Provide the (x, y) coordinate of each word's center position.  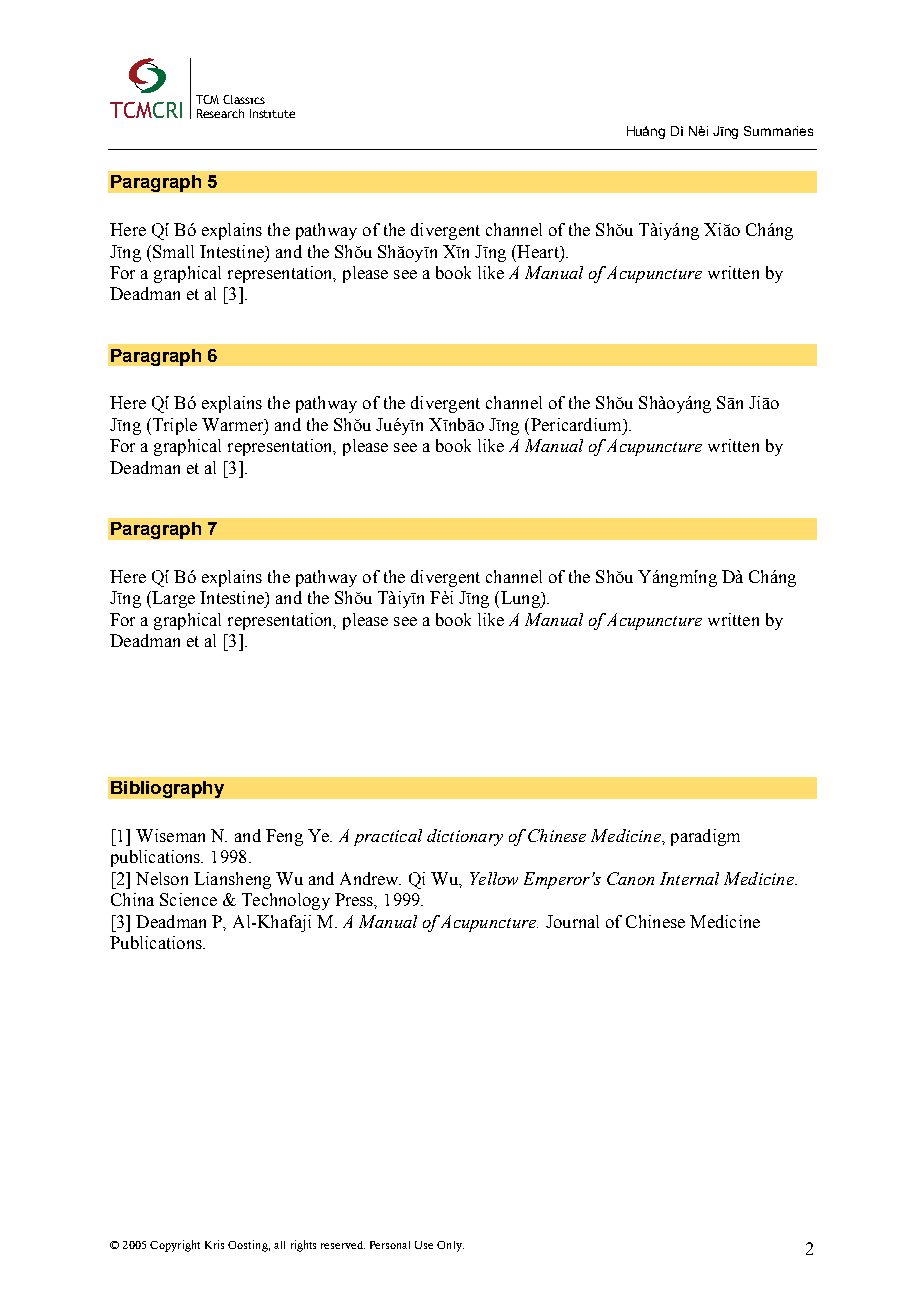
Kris (214, 1244)
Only (450, 1246)
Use (424, 1245)
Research (220, 113)
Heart (538, 251)
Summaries (778, 131)
